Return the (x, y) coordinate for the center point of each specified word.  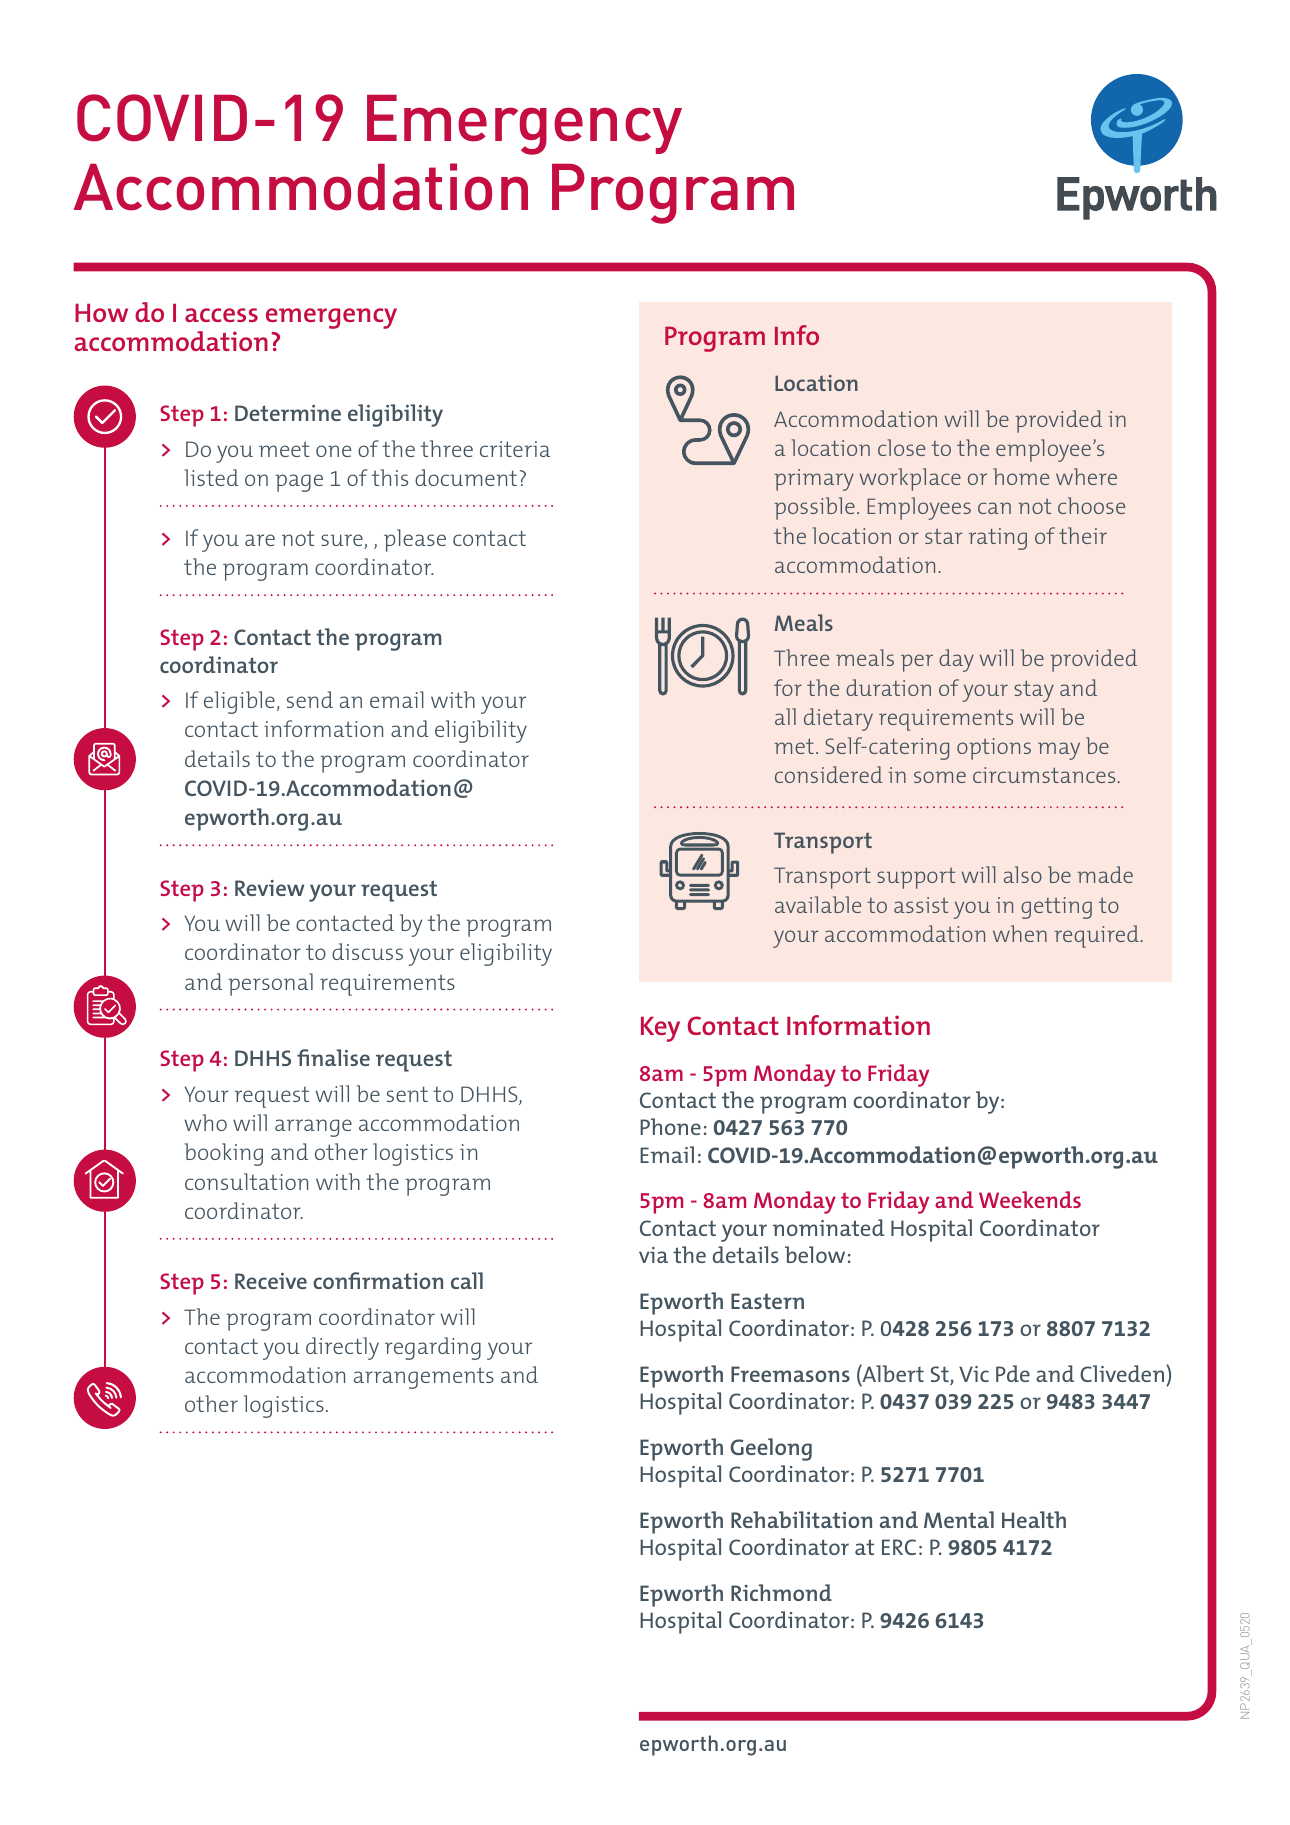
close (901, 447)
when (1020, 933)
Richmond (781, 1592)
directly (342, 1348)
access (221, 315)
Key (660, 1029)
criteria (515, 449)
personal (270, 984)
